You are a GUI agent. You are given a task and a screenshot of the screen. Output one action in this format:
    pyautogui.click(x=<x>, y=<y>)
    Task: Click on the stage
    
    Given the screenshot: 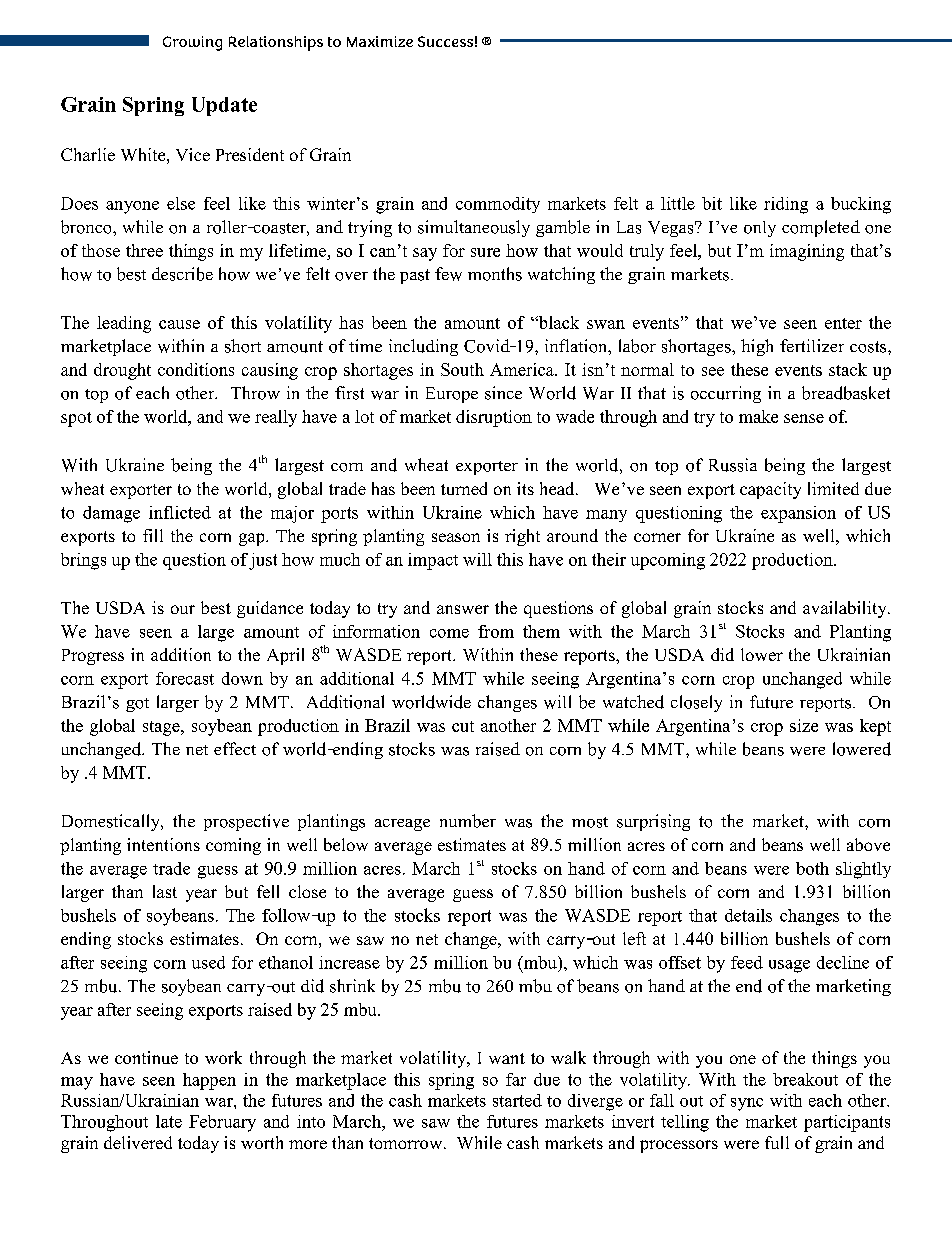 What is the action you would take?
    pyautogui.click(x=162, y=728)
